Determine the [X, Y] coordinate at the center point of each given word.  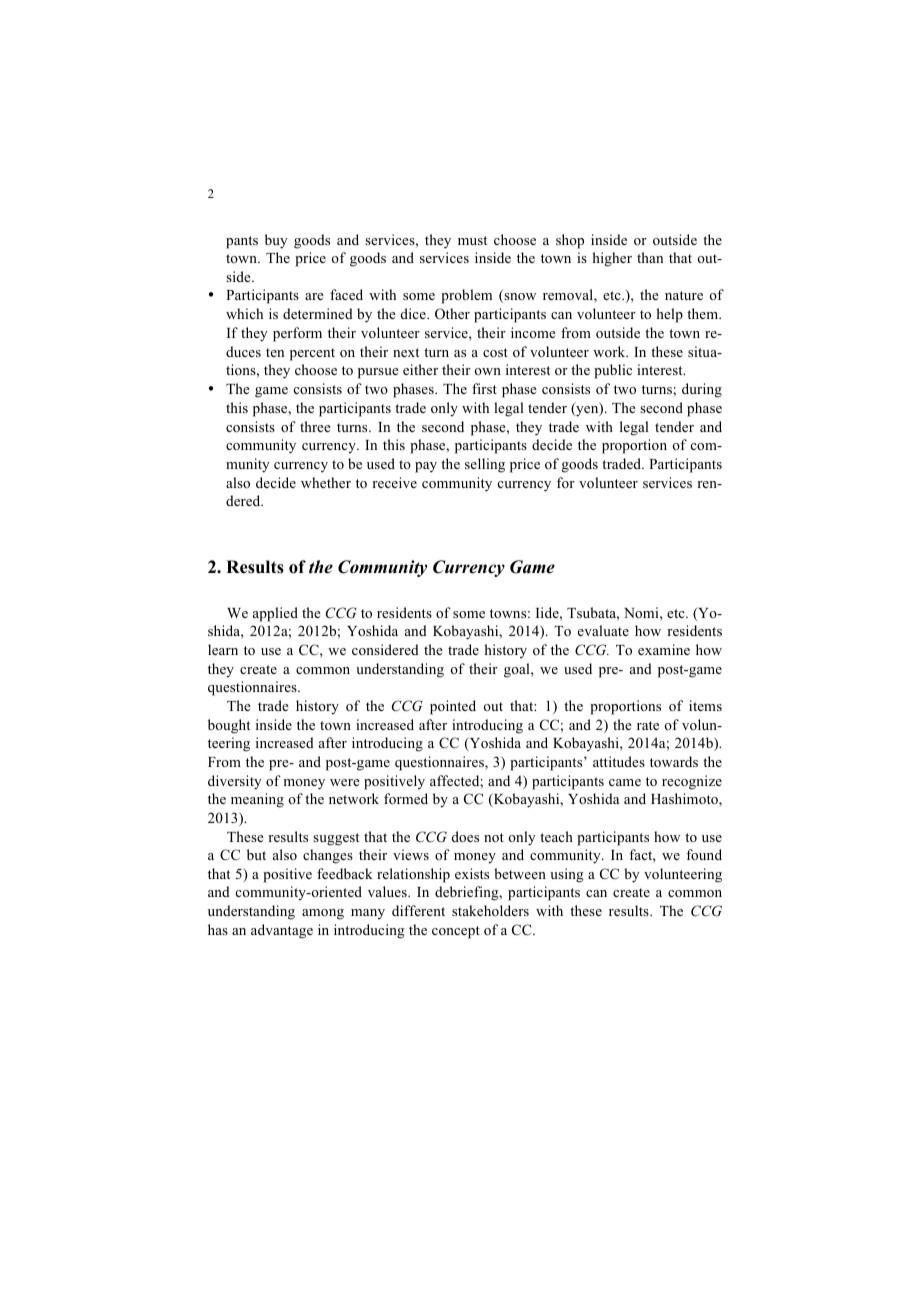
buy [276, 241]
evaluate [603, 630]
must [472, 240]
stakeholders [490, 910]
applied [275, 614]
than [650, 257]
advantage [282, 931]
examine [664, 649]
